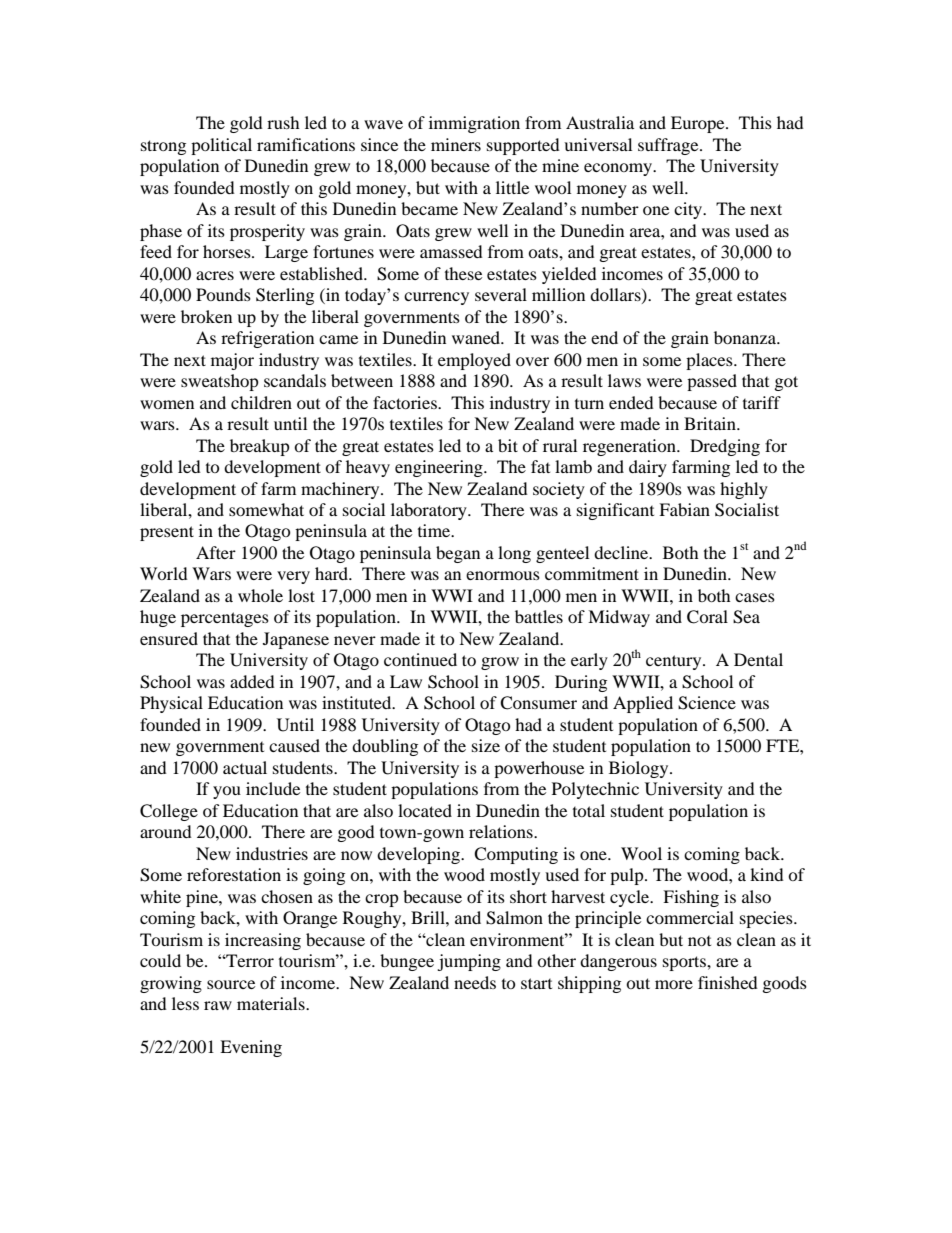  I want to click on whole, so click(260, 595).
